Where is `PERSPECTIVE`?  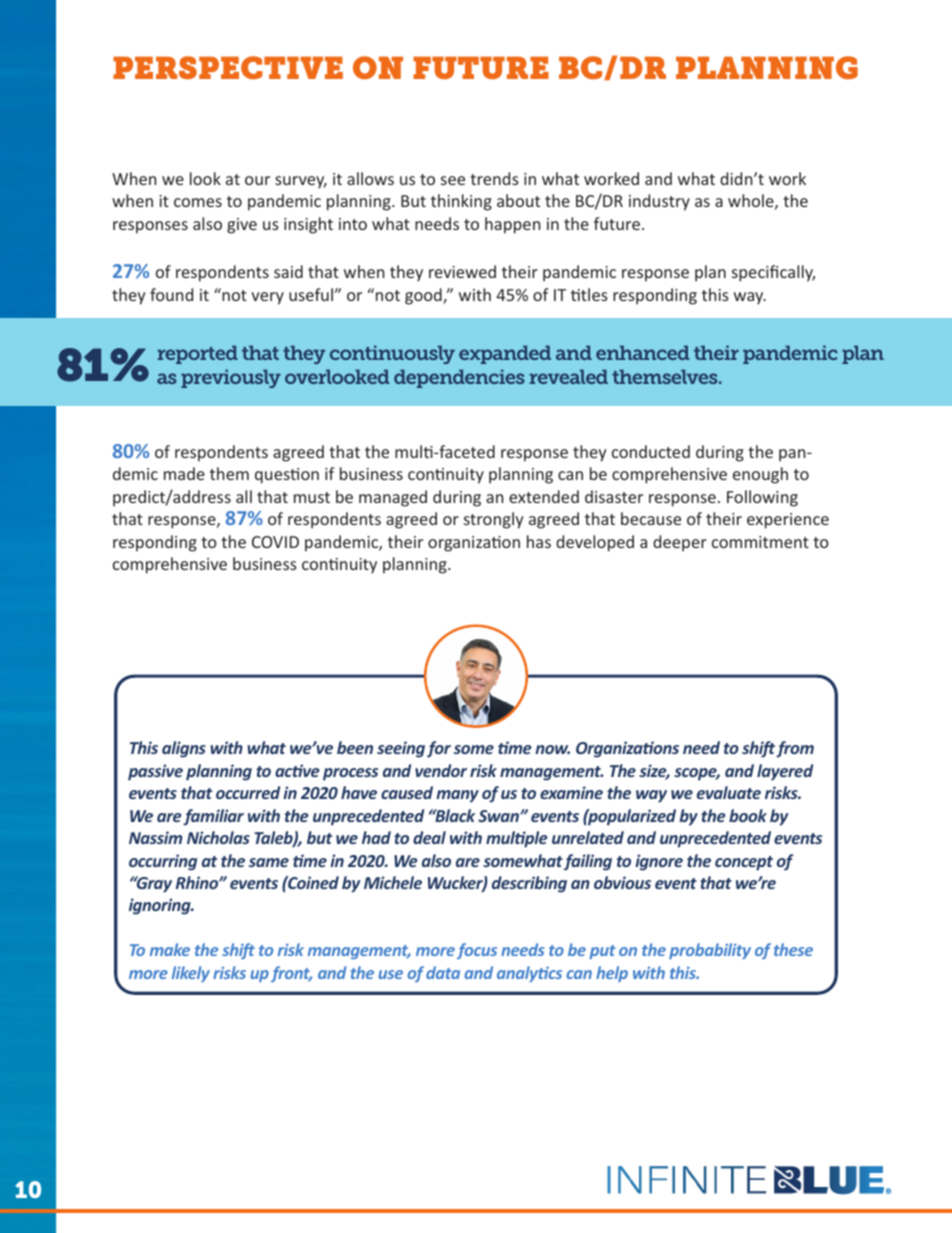
PERSPECTIVE is located at coordinates (228, 67).
